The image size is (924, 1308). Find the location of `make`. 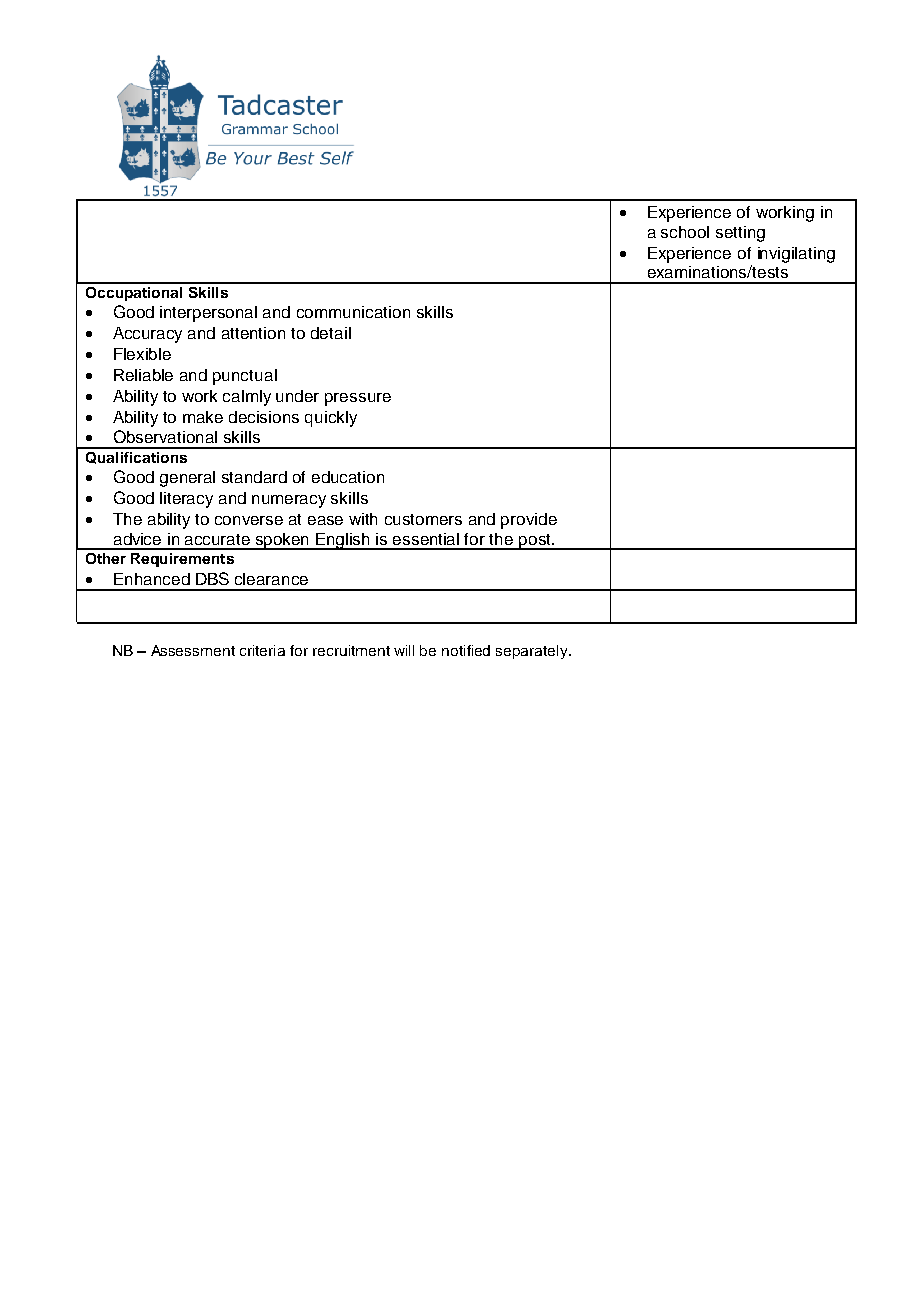

make is located at coordinates (203, 417).
